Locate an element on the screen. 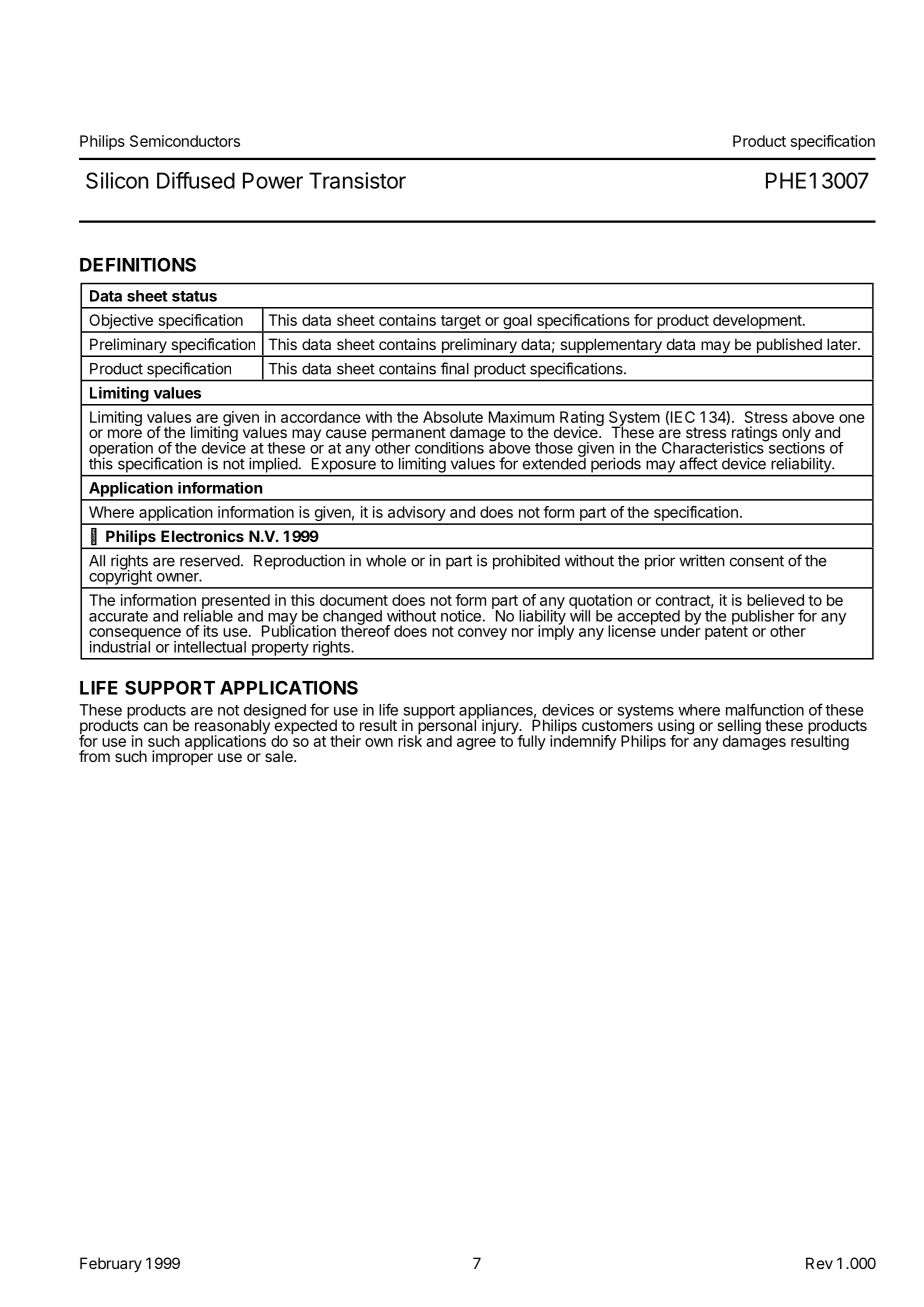 The height and width of the screenshot is (1307, 924). malfunction is located at coordinates (765, 709).
